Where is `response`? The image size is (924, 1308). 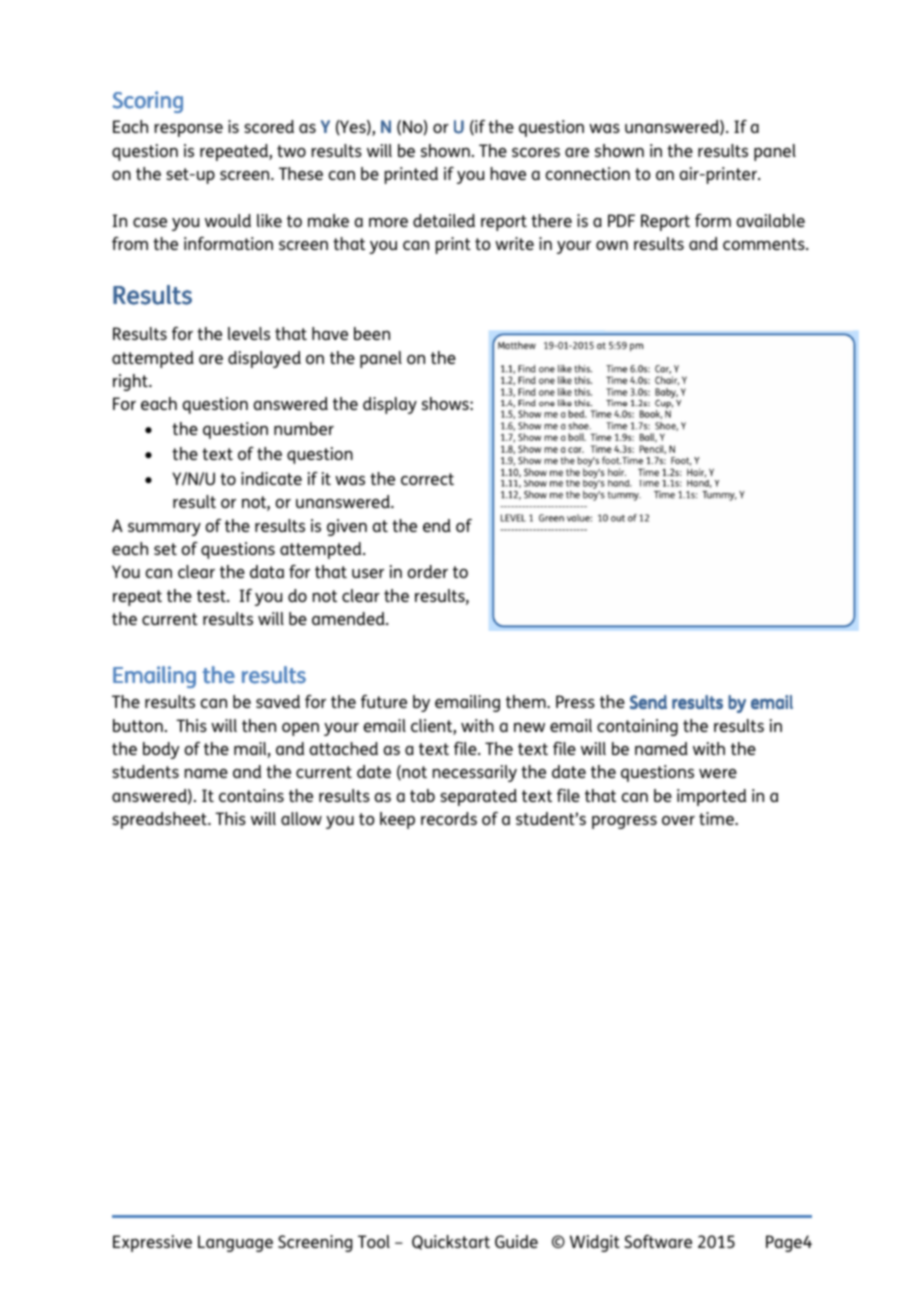 response is located at coordinates (188, 130).
